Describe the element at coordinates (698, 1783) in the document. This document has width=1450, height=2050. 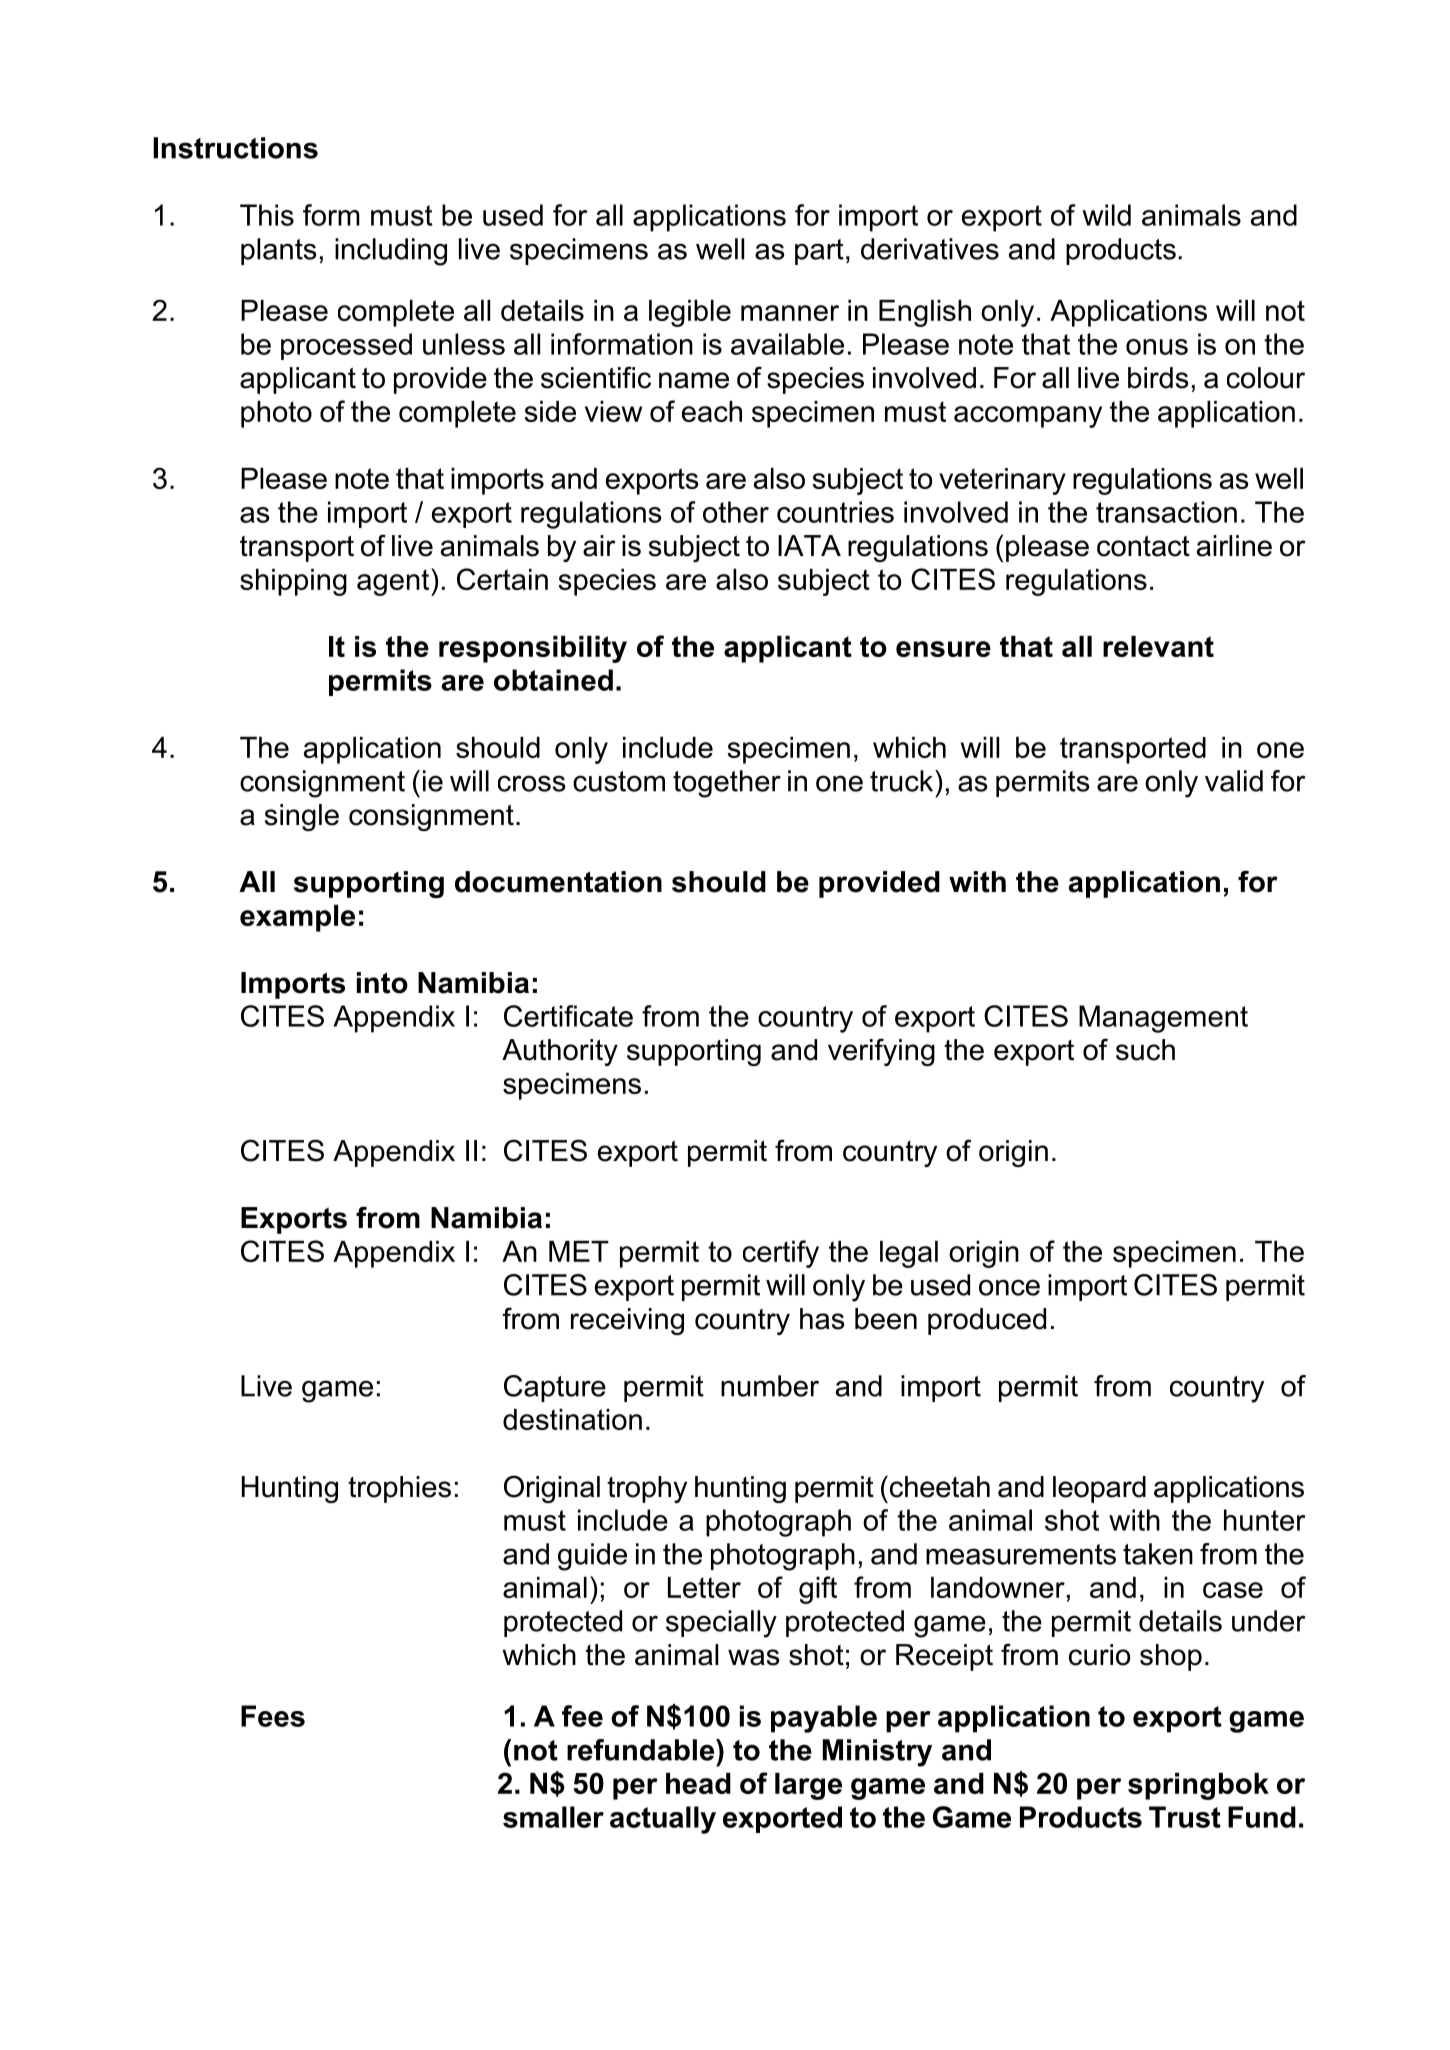
I see `head` at that location.
